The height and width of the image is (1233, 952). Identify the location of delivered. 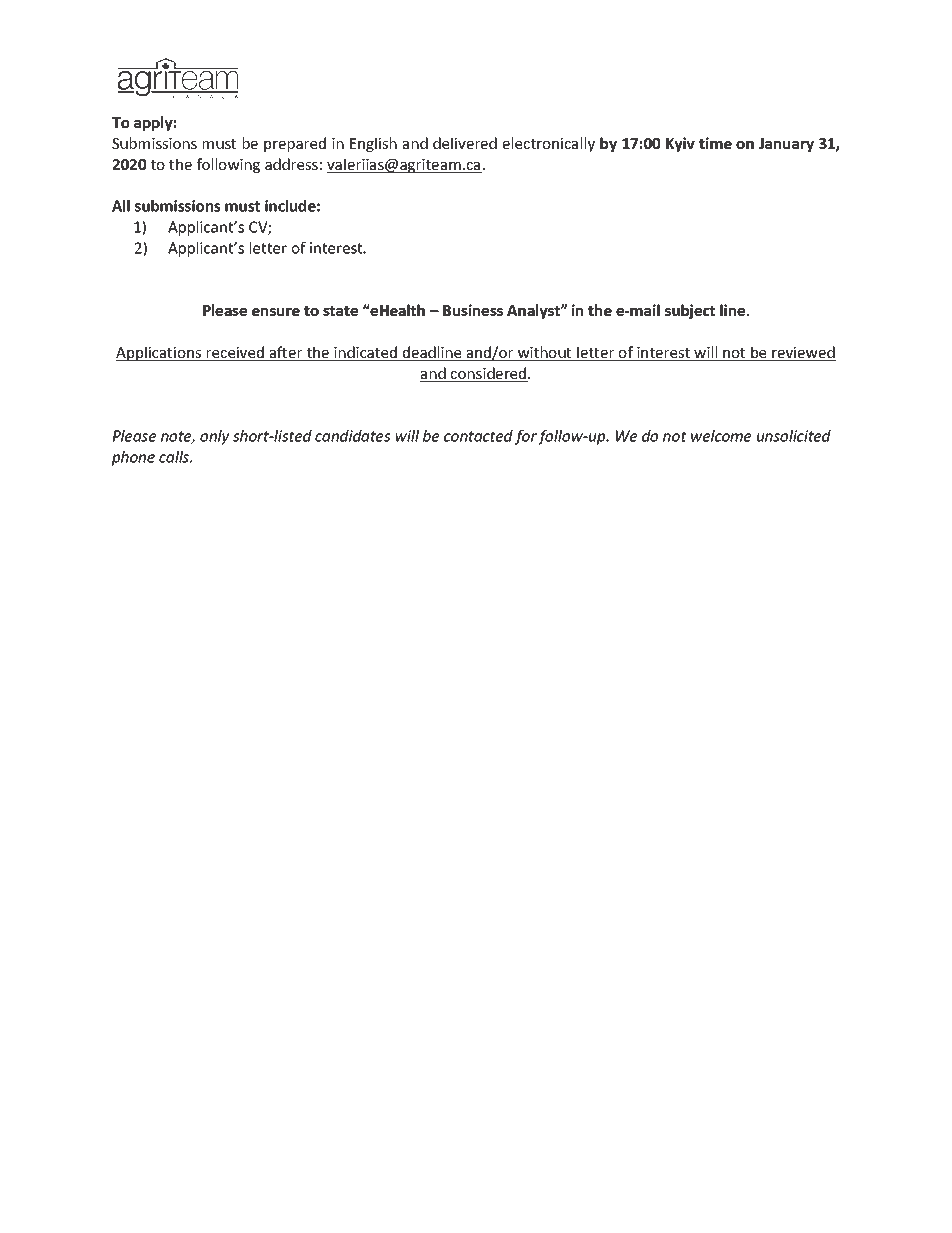
(465, 143).
